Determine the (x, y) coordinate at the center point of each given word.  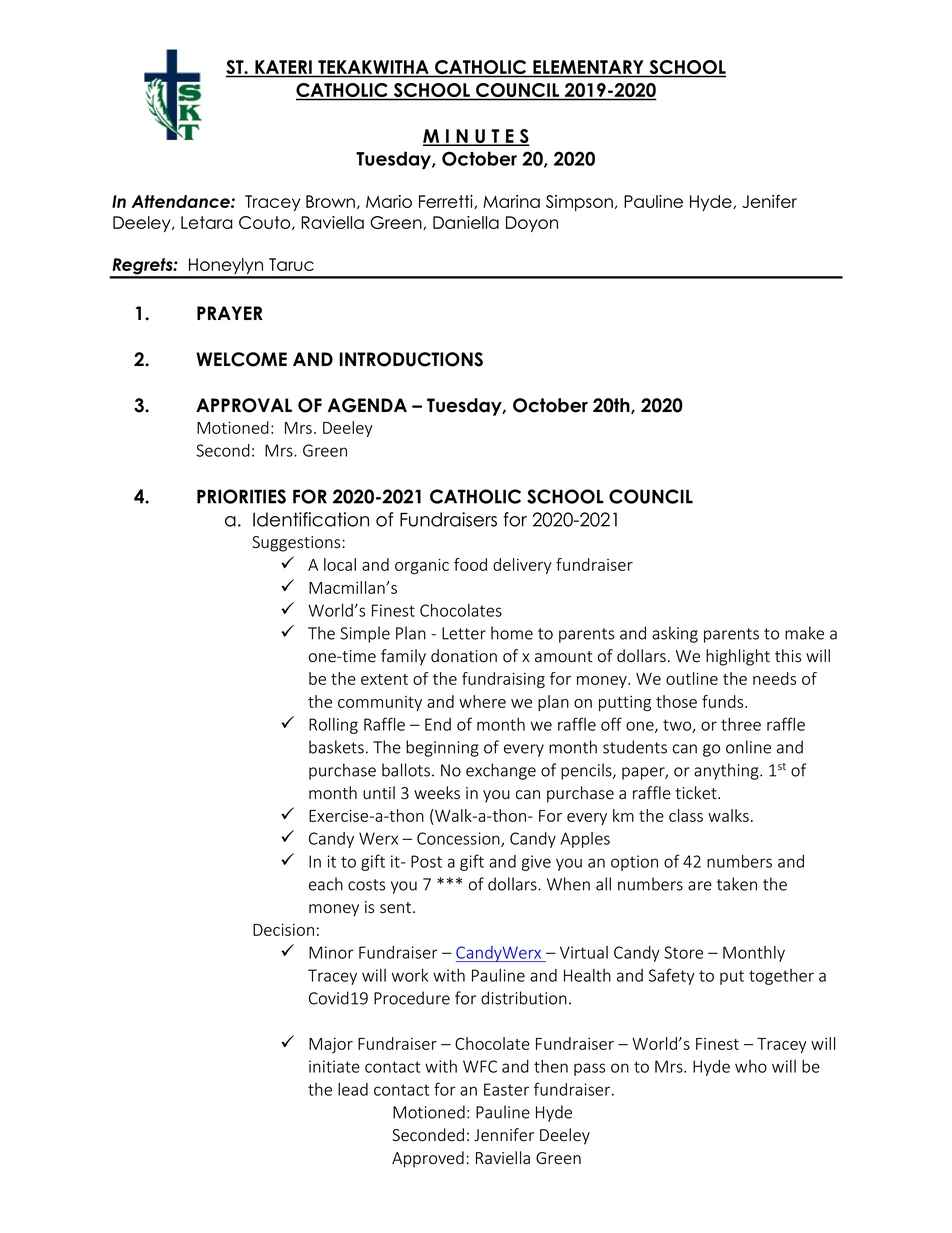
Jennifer (504, 1135)
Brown (330, 201)
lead (353, 1089)
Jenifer (769, 201)
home (512, 633)
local (340, 564)
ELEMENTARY (588, 67)
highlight (738, 657)
